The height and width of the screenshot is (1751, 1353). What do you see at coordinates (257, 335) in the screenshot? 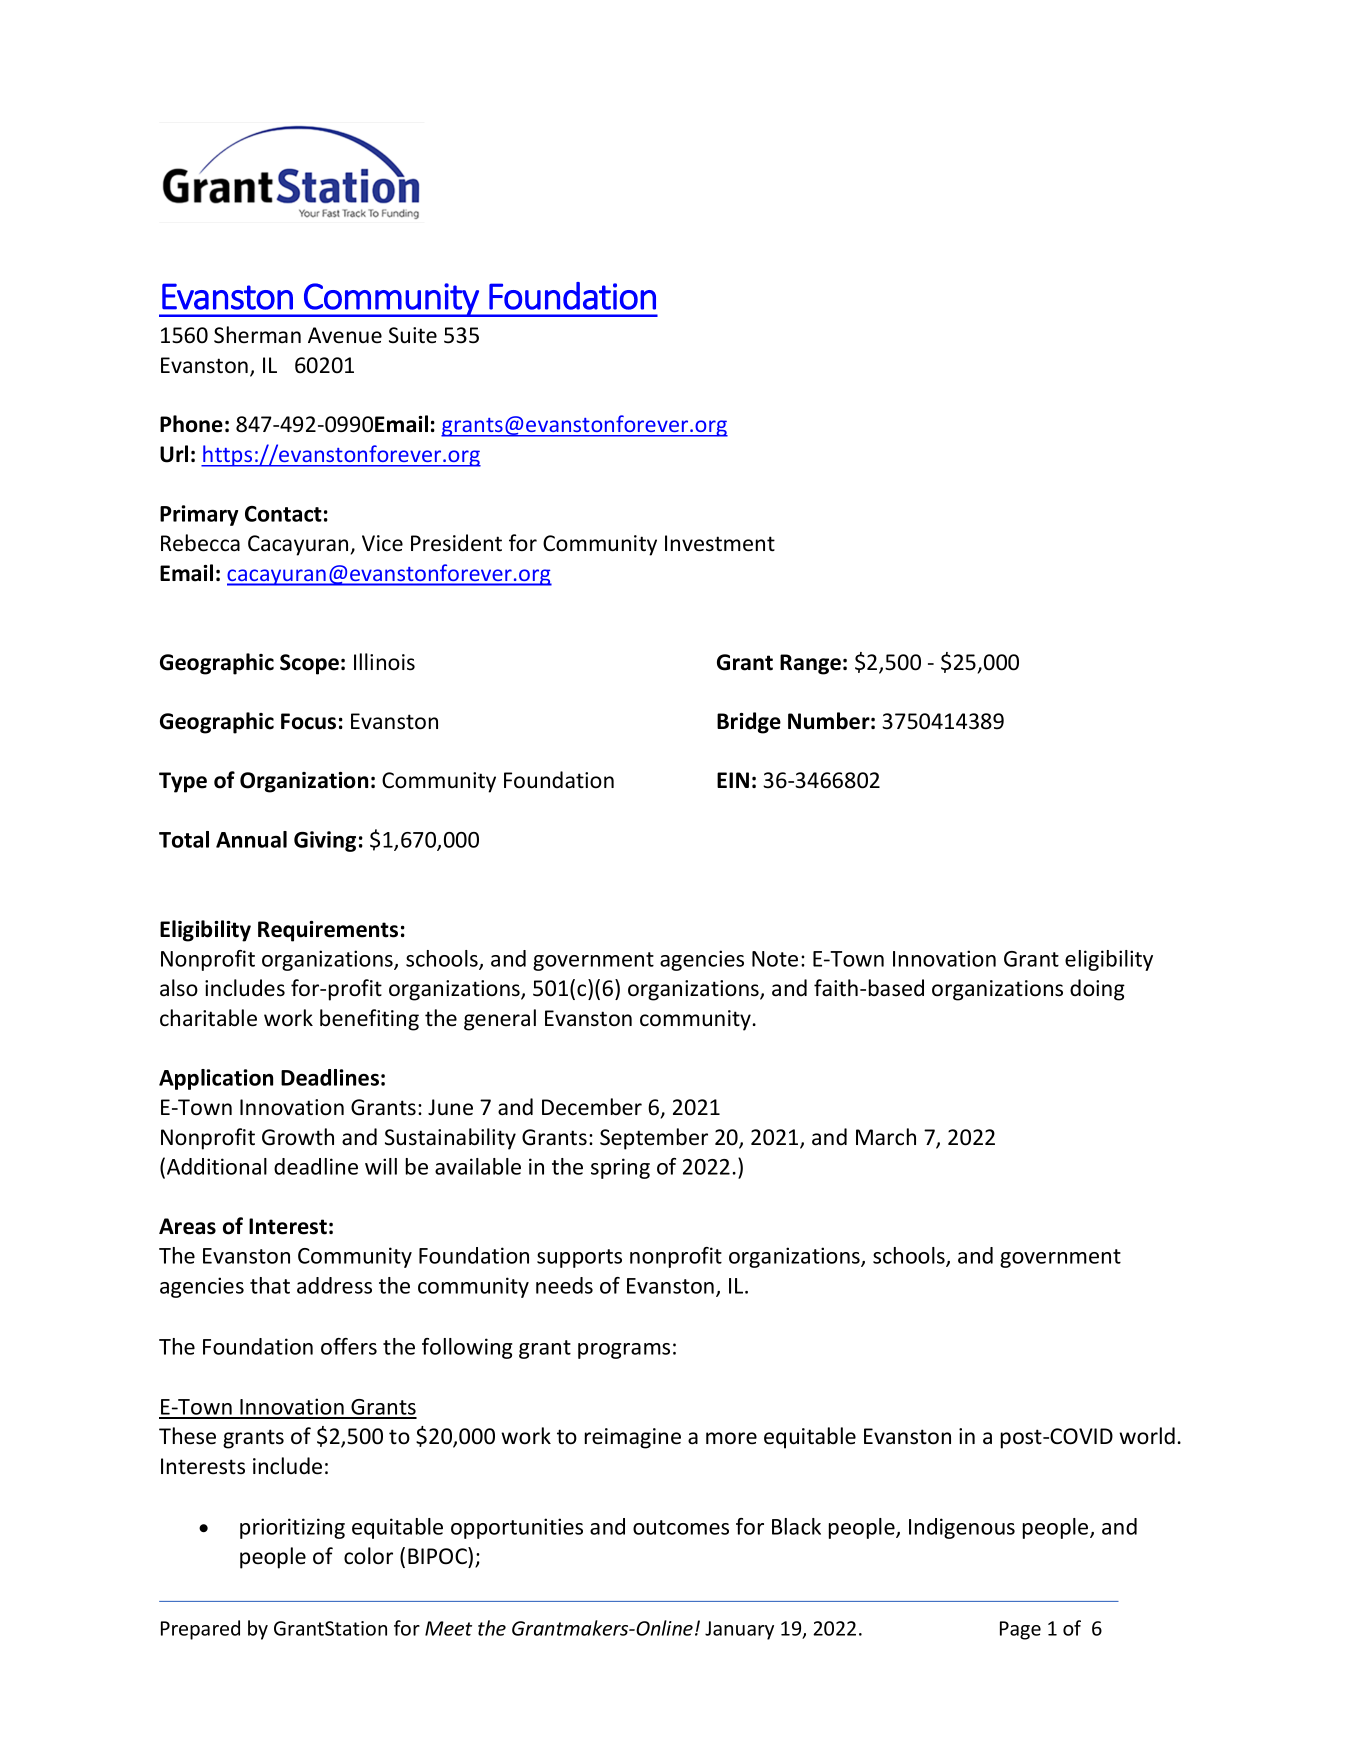
I see `Sherman` at bounding box center [257, 335].
